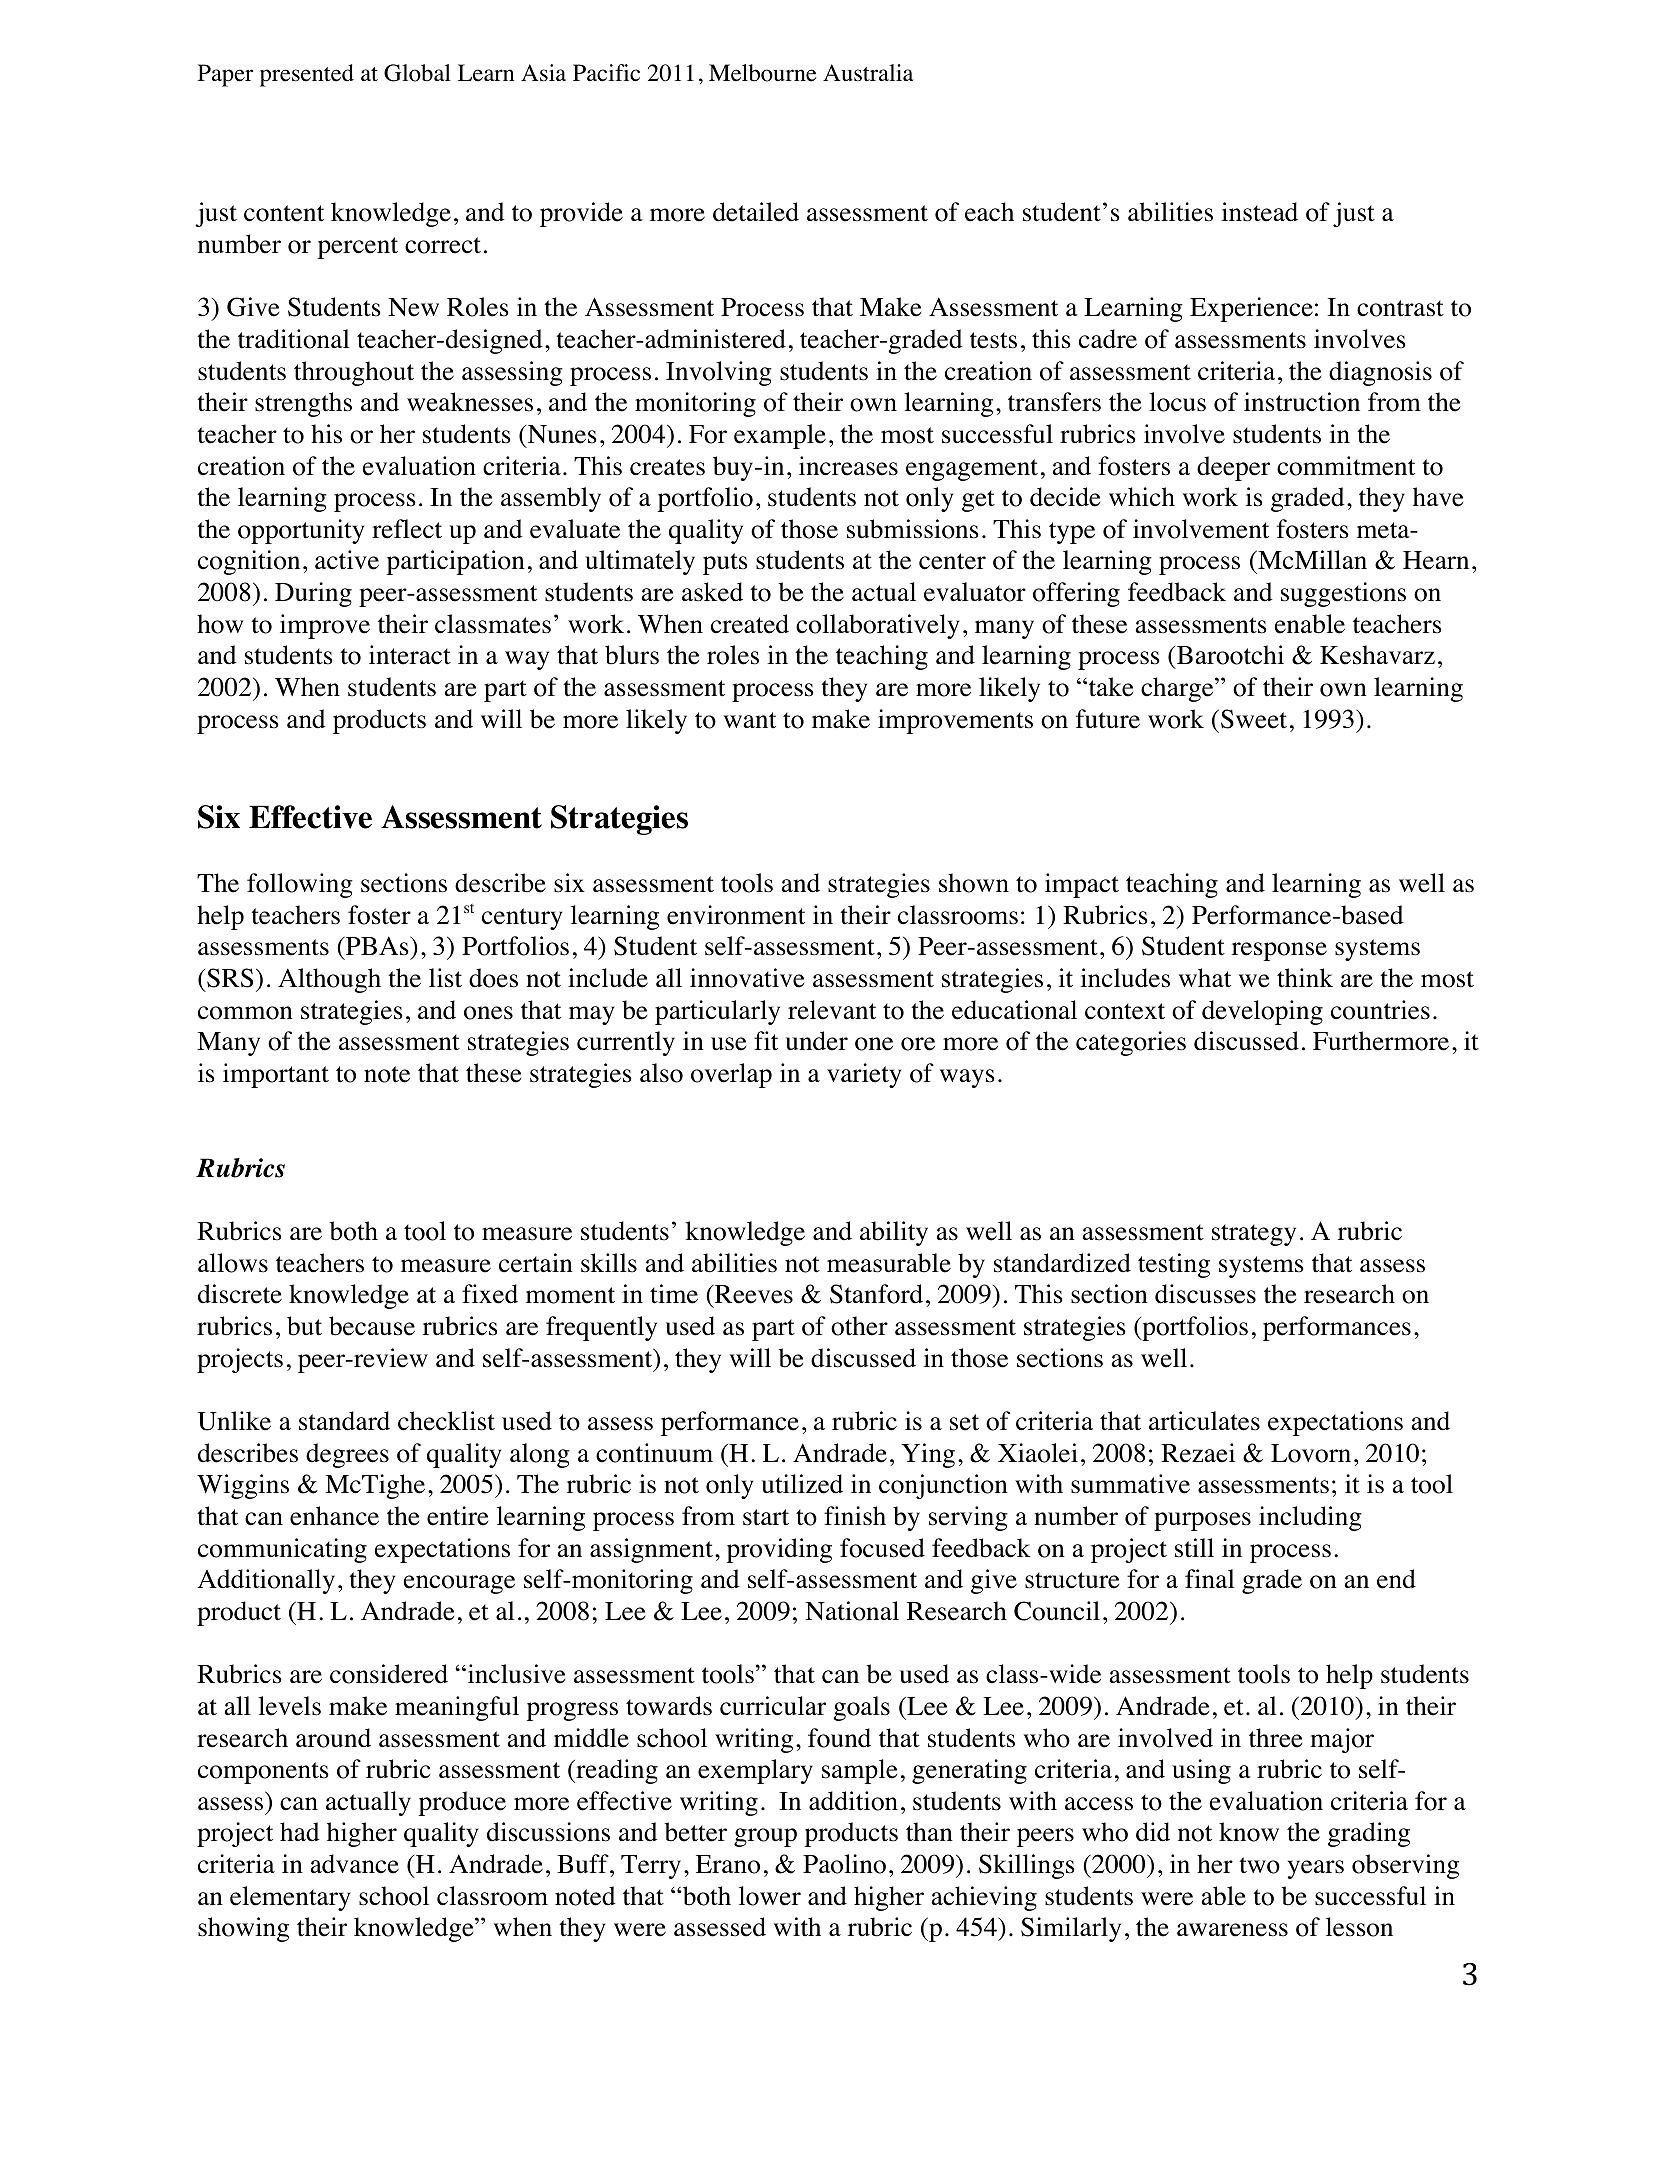 This screenshot has height=2170, width=1677. I want to click on Sweet, so click(1254, 719).
